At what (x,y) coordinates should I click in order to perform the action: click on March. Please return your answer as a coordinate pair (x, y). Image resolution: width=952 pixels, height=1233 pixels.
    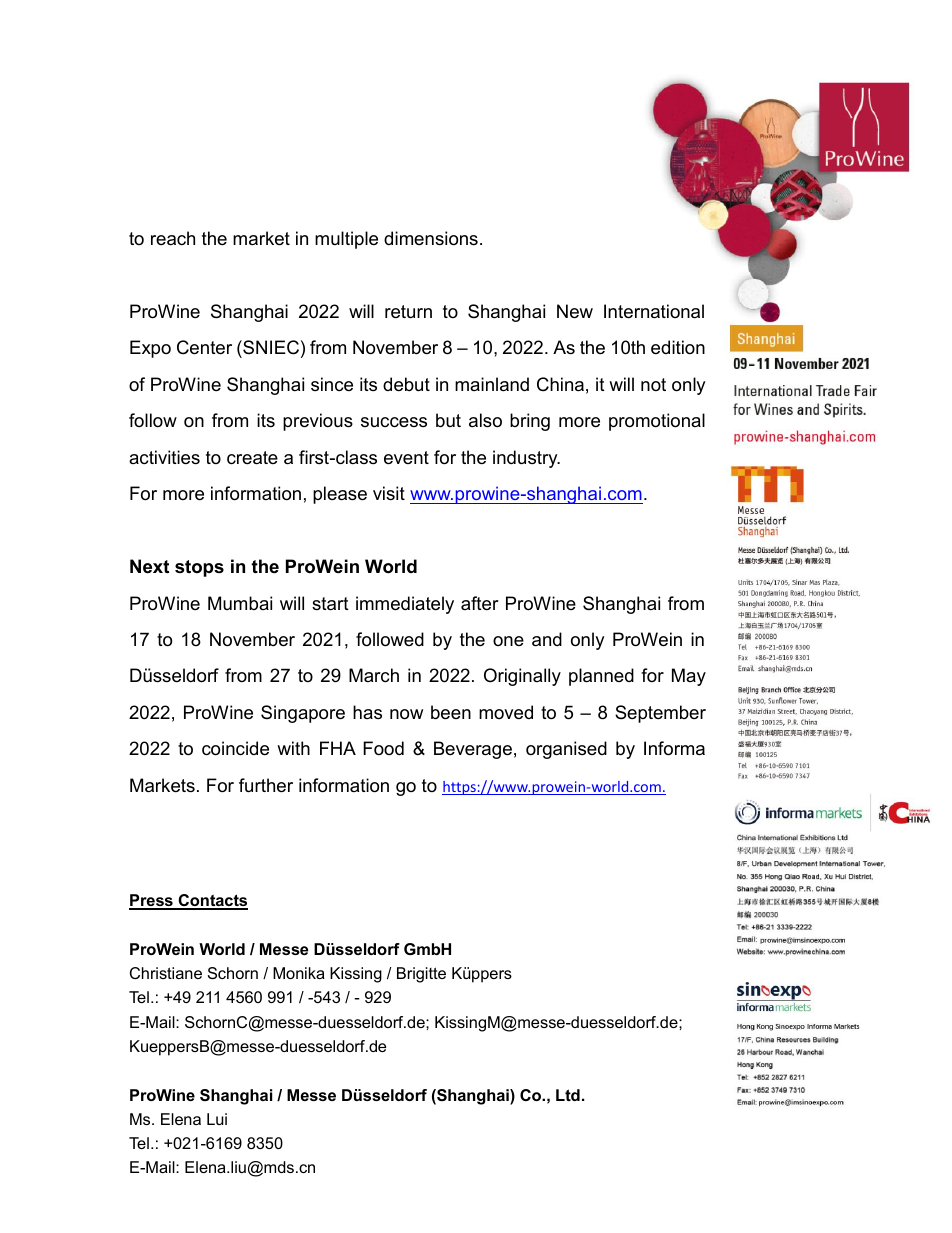
    Looking at the image, I should click on (374, 675).
